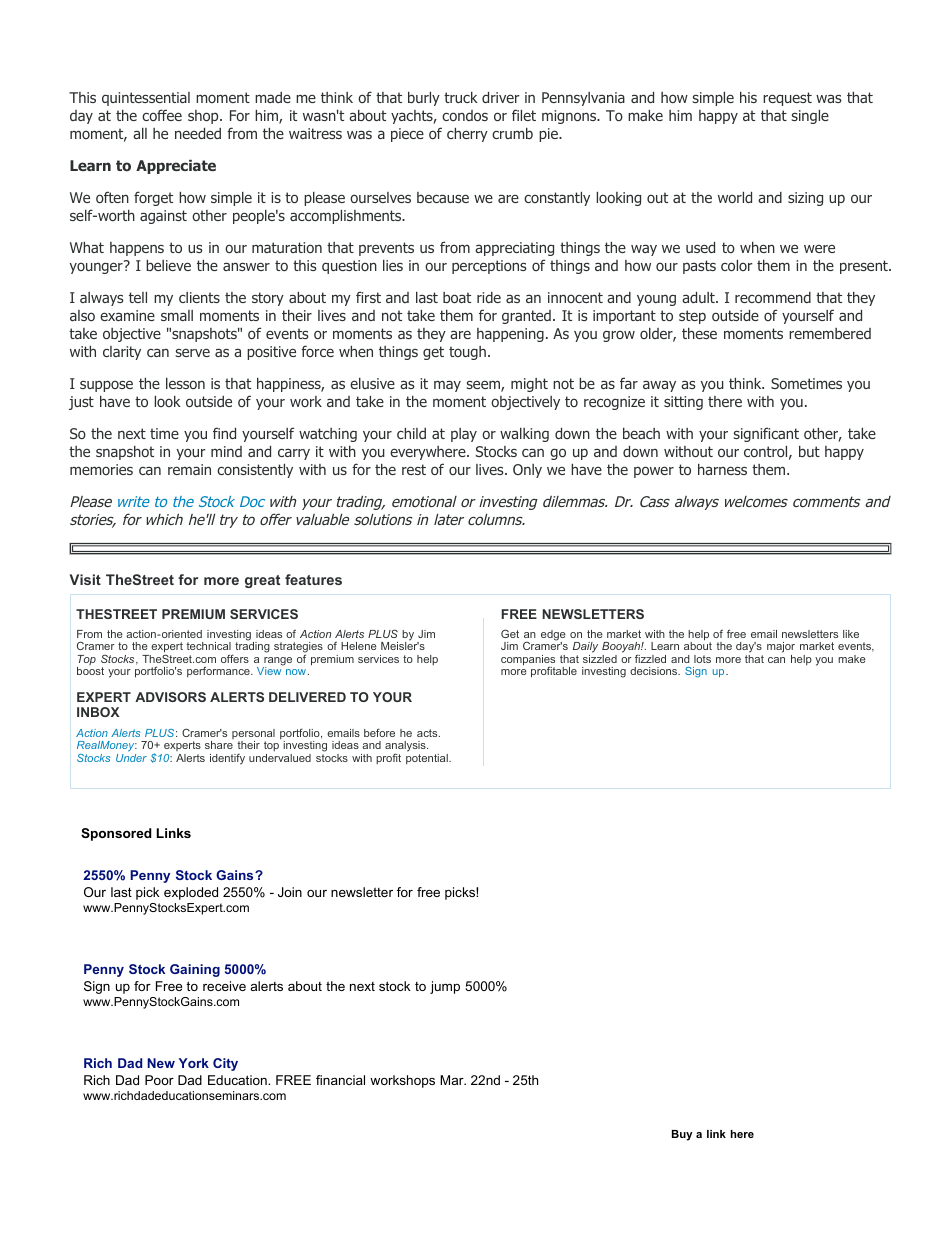 The image size is (952, 1233). What do you see at coordinates (810, 117) in the screenshot?
I see `single` at bounding box center [810, 117].
